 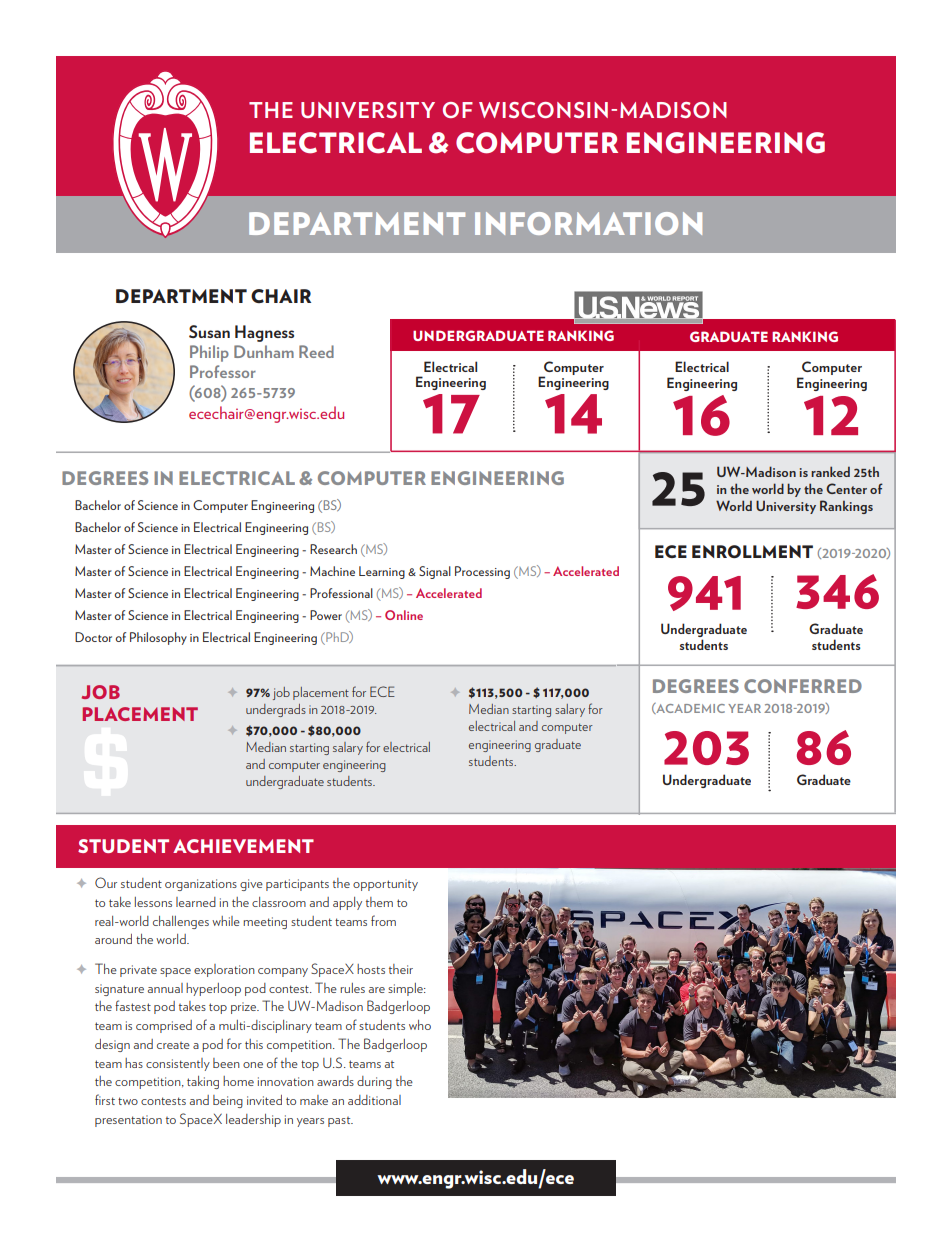 I want to click on opportunity, so click(x=385, y=885).
